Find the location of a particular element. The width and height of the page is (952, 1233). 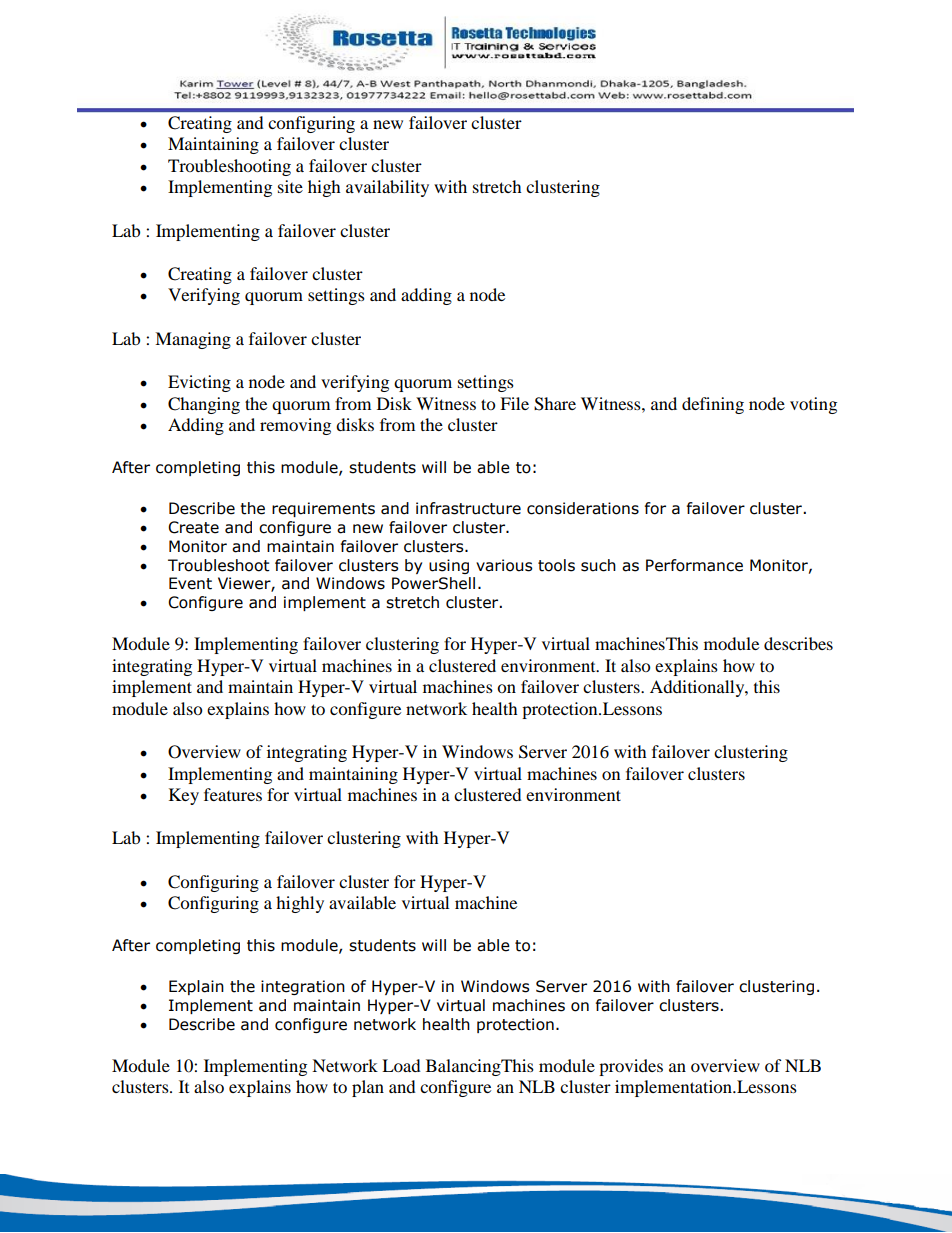

Event is located at coordinates (190, 583).
